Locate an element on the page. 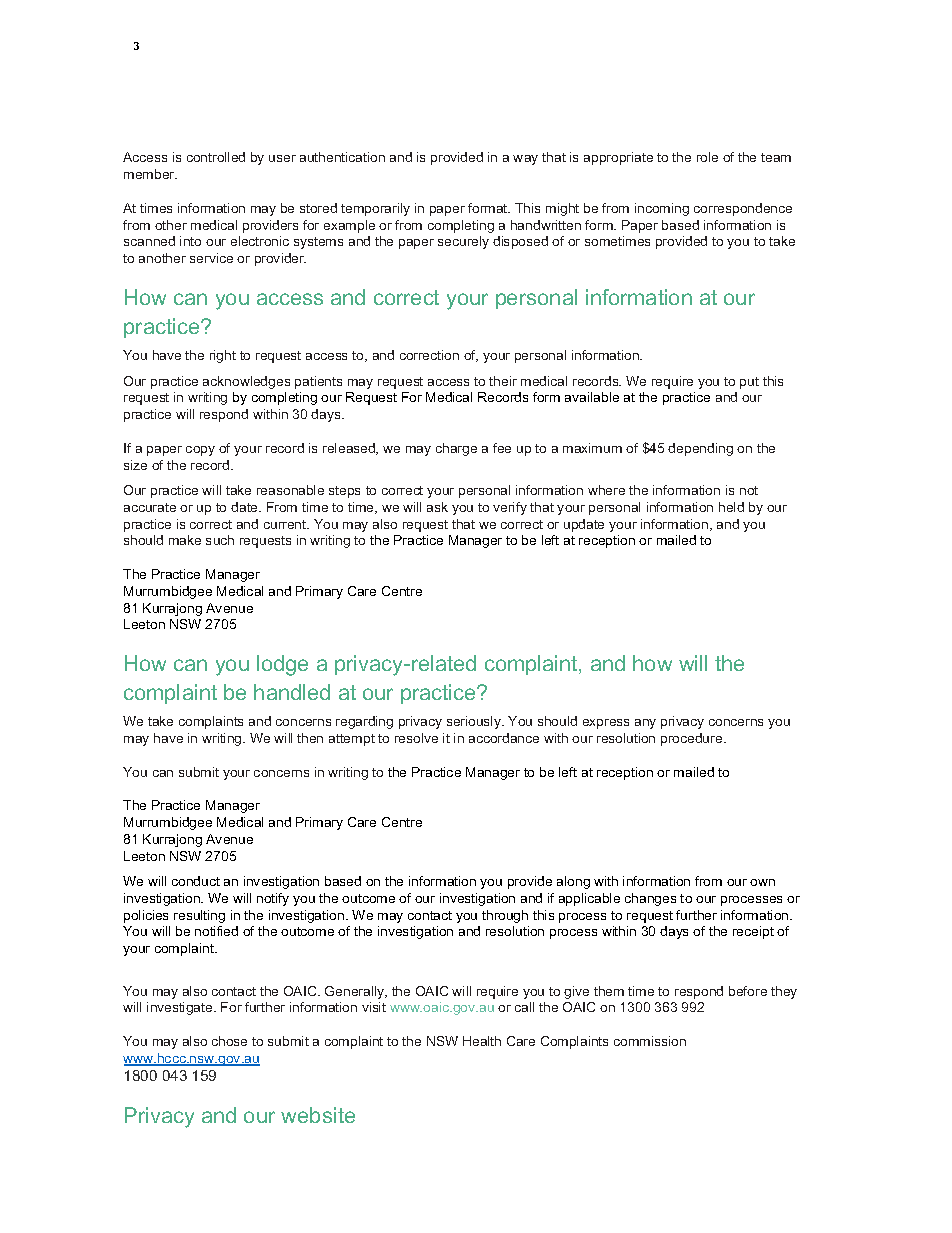 The image size is (952, 1233). controlled is located at coordinates (216, 157).
